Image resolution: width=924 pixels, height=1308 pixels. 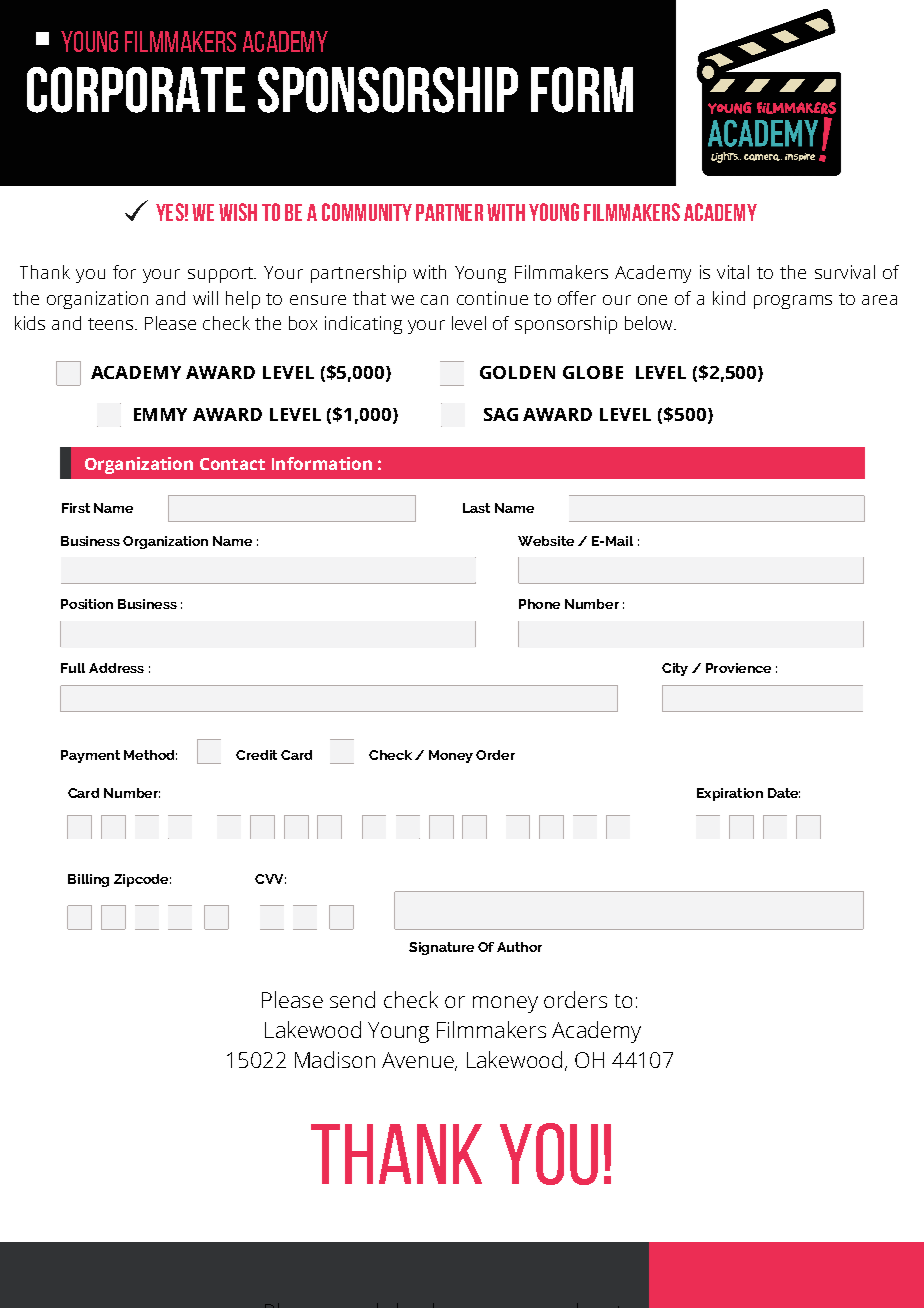 I want to click on Phone, so click(x=539, y=604).
